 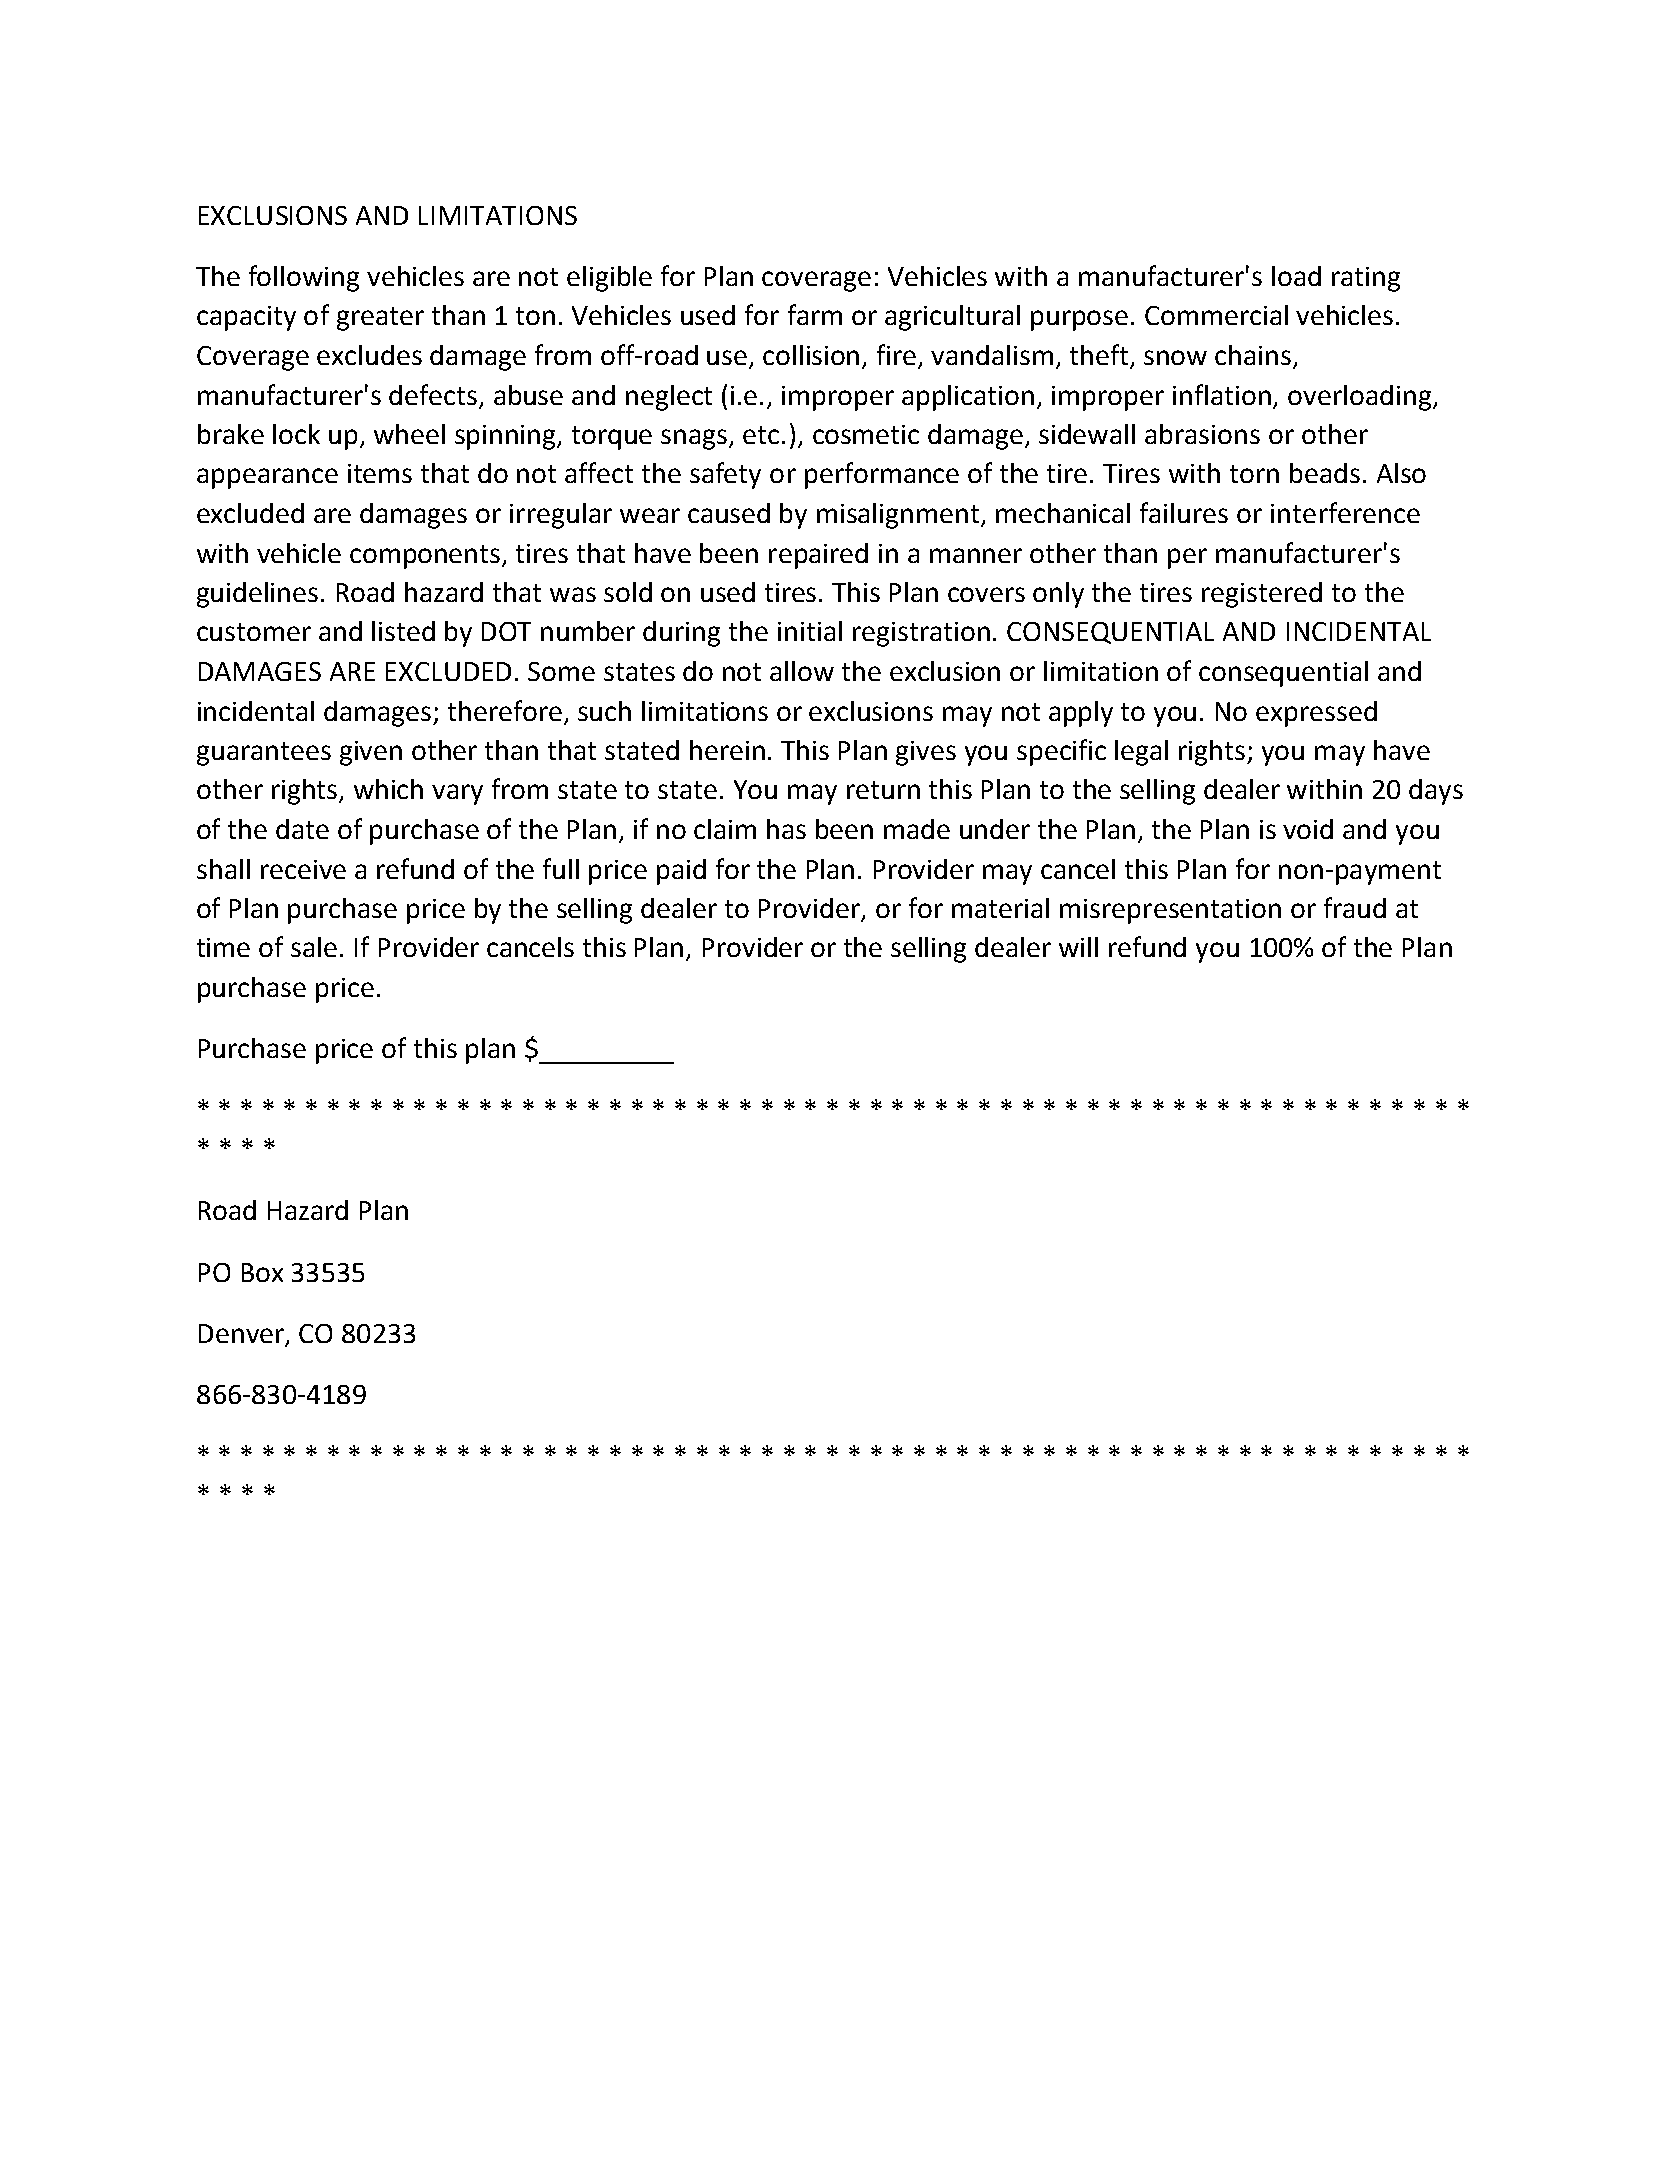 I want to click on will, so click(x=1078, y=947).
